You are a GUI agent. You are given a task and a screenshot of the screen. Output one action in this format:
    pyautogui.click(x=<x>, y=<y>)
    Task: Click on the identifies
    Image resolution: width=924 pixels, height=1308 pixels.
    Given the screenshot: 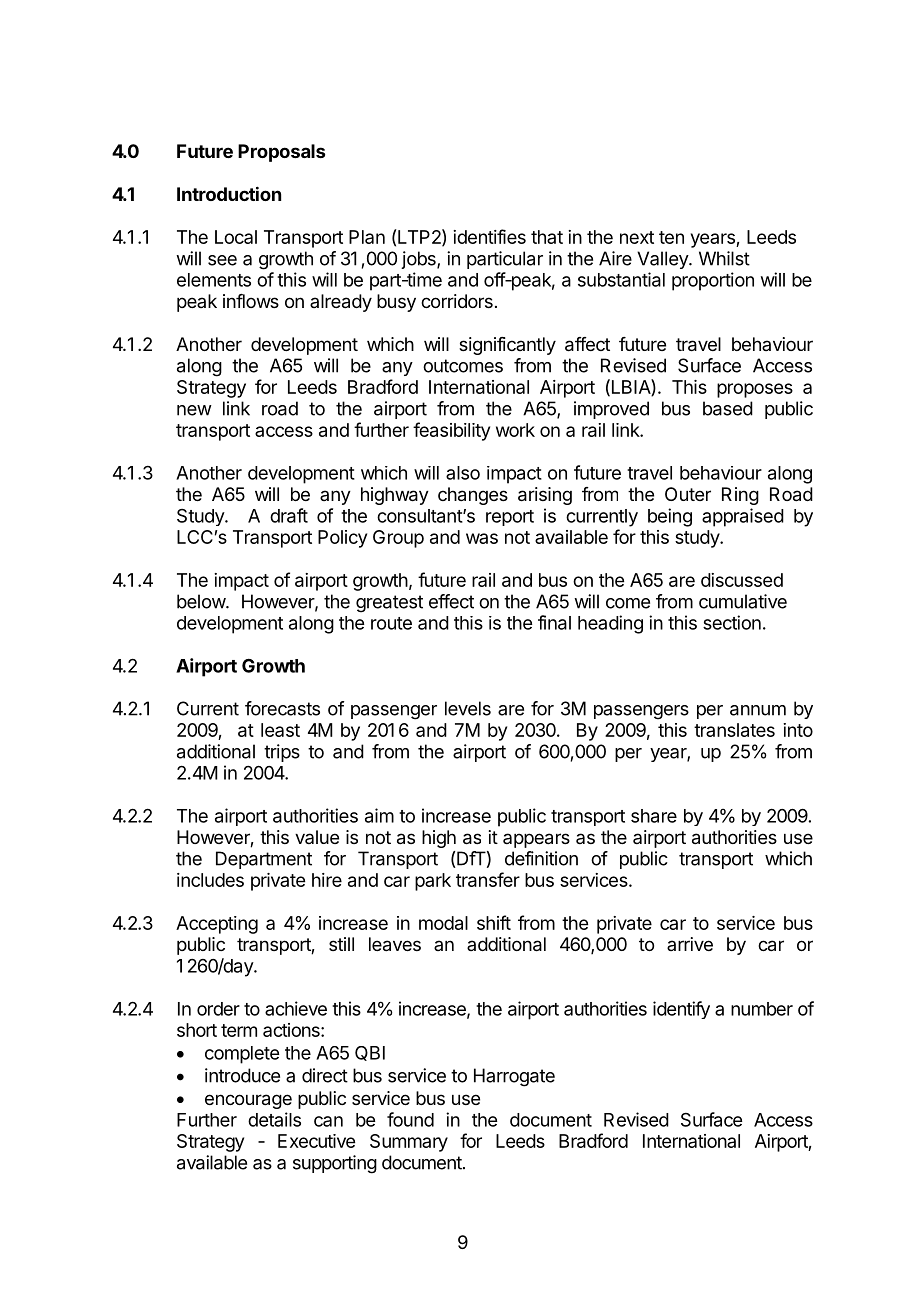 What is the action you would take?
    pyautogui.click(x=489, y=236)
